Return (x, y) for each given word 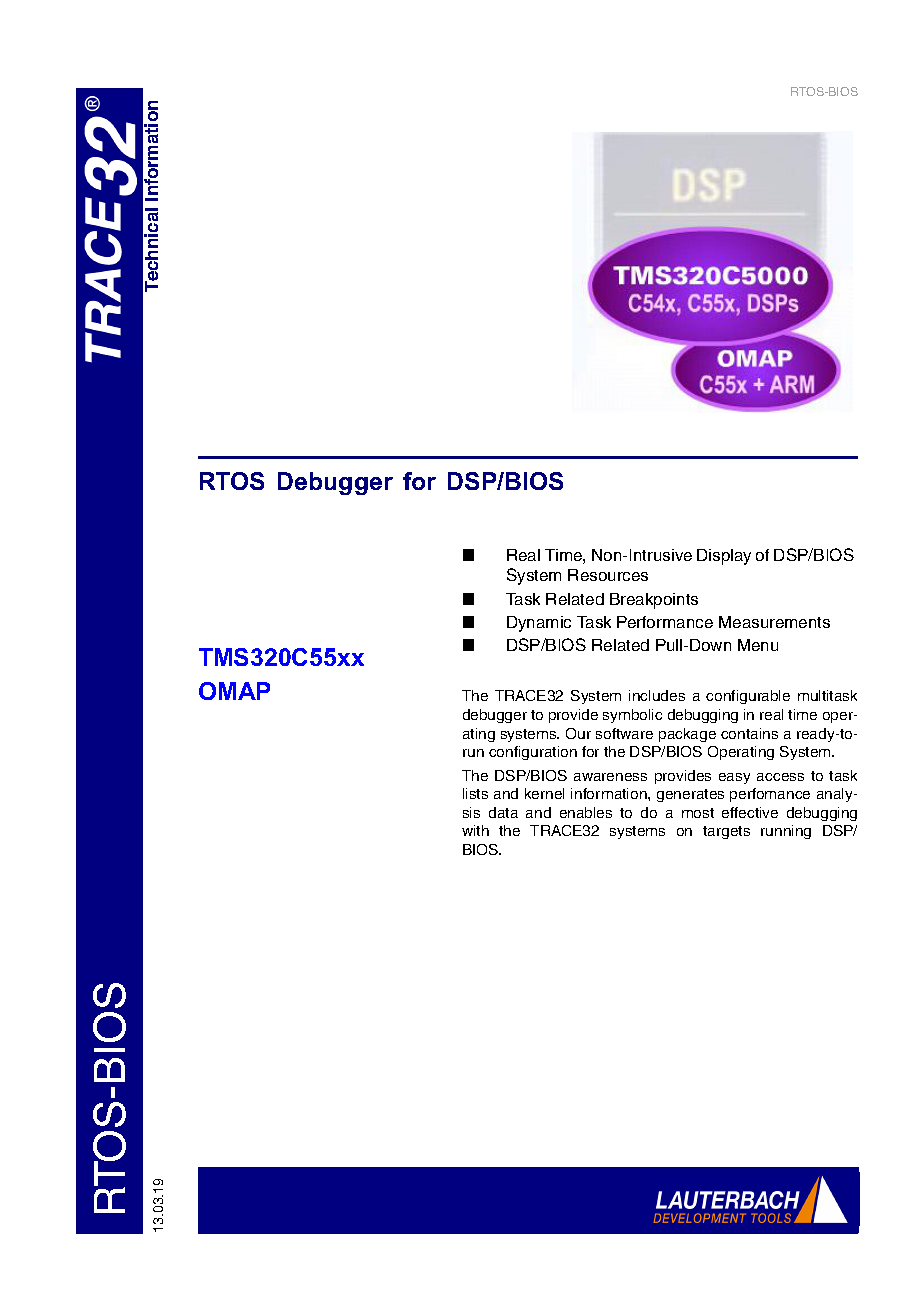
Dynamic (539, 624)
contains (749, 733)
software (624, 733)
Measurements (774, 622)
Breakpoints (654, 601)
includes (657, 695)
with (475, 830)
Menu (758, 645)
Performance (665, 622)
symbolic (632, 716)
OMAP (234, 691)
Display (724, 557)
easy (734, 778)
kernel (544, 793)
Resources (608, 575)
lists (475, 793)
